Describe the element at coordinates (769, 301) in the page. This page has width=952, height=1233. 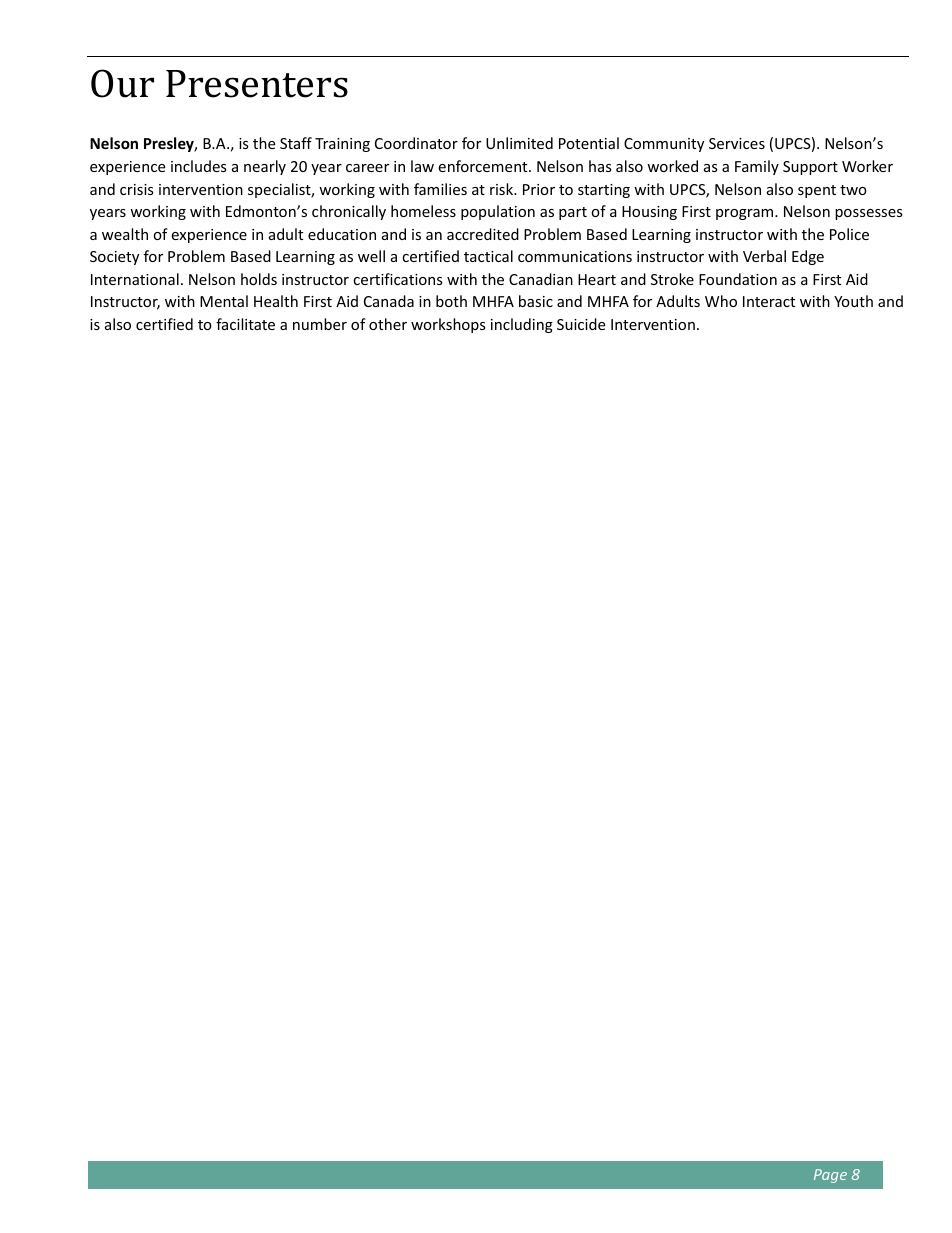
I see `Interact` at that location.
